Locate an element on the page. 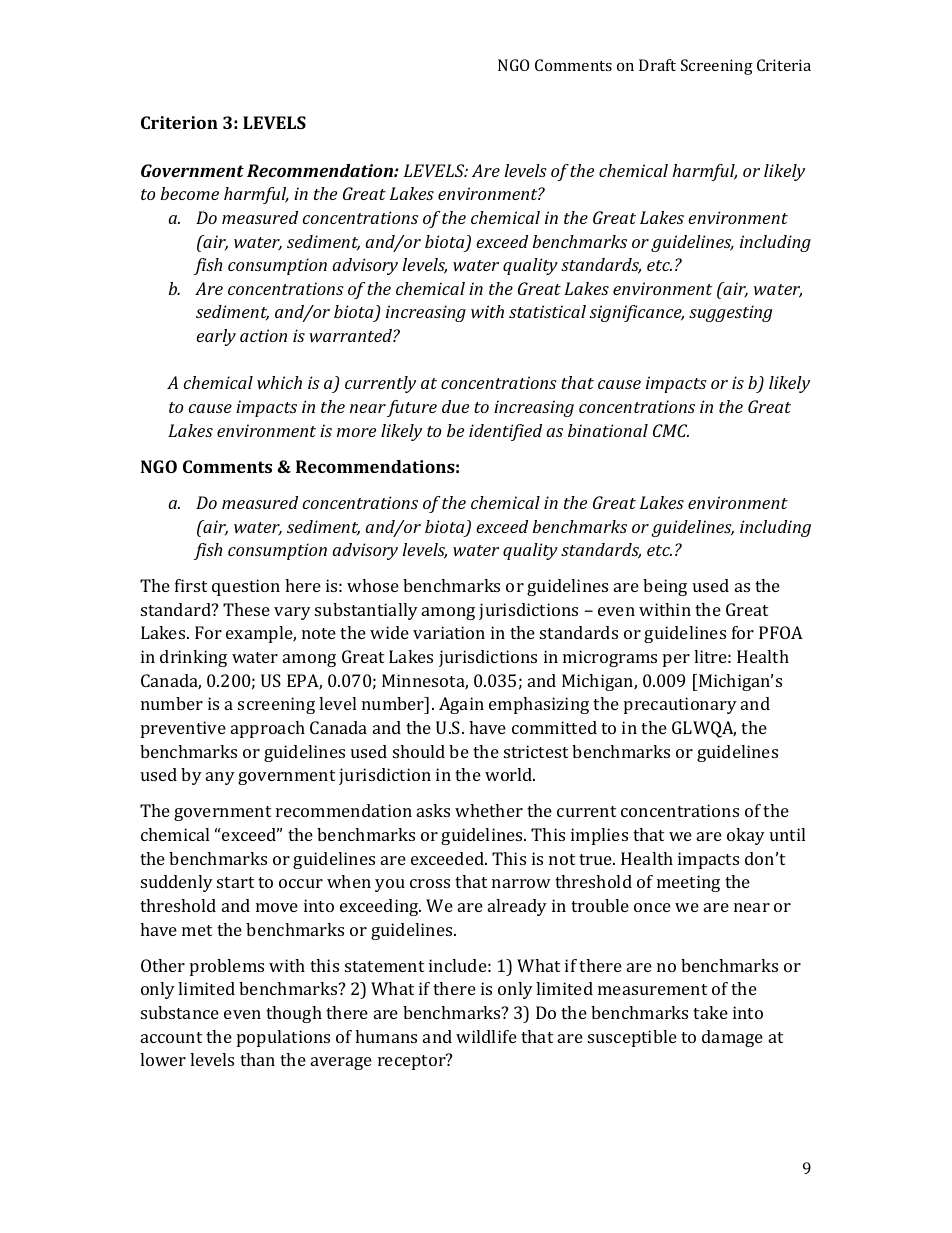 Image resolution: width=952 pixels, height=1233 pixels. CMC is located at coordinates (671, 430).
